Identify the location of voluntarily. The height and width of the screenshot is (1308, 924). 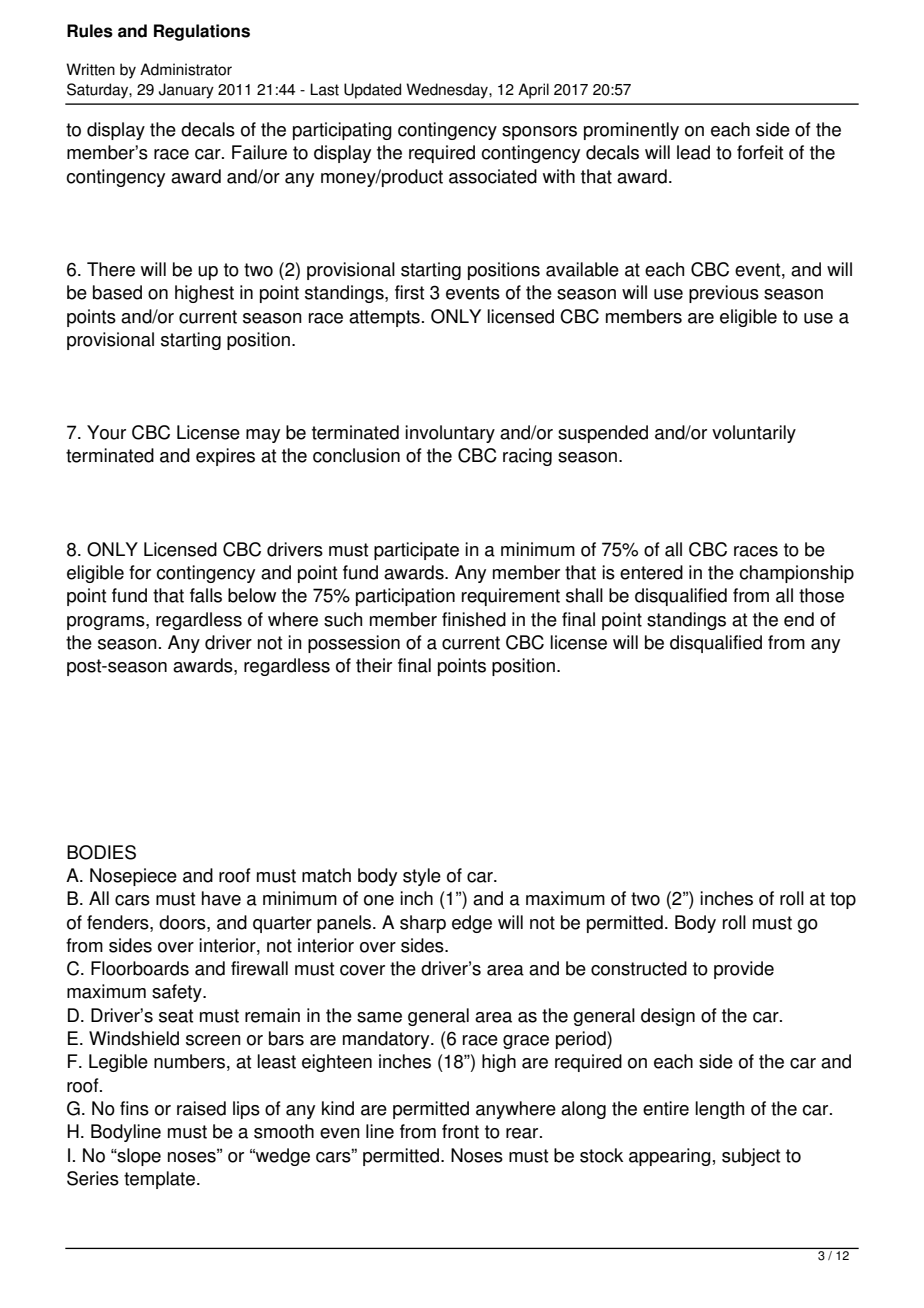
(754, 434).
